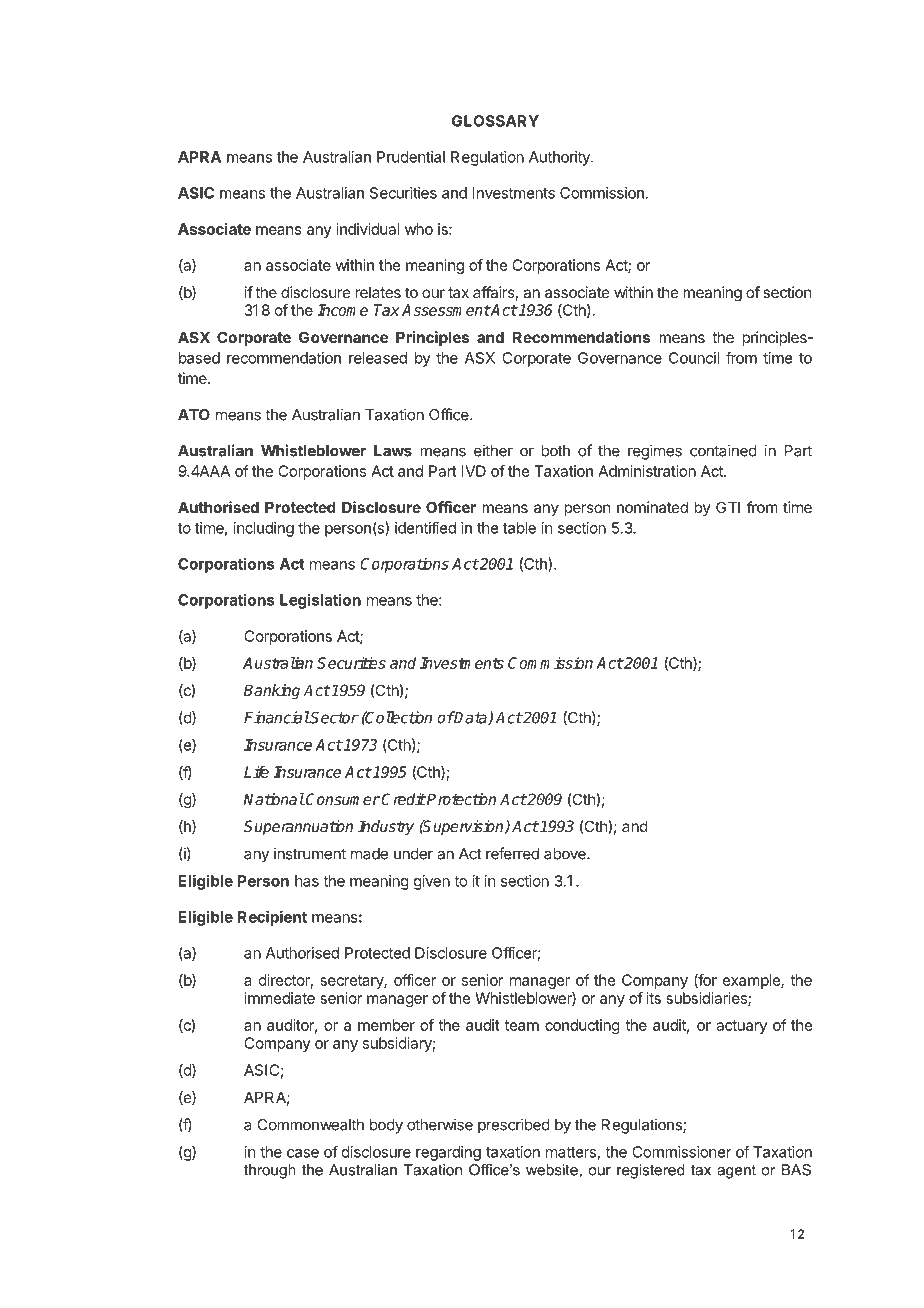 This page has height=1308, width=924. Describe the element at coordinates (378, 358) in the page. I see `released` at that location.
